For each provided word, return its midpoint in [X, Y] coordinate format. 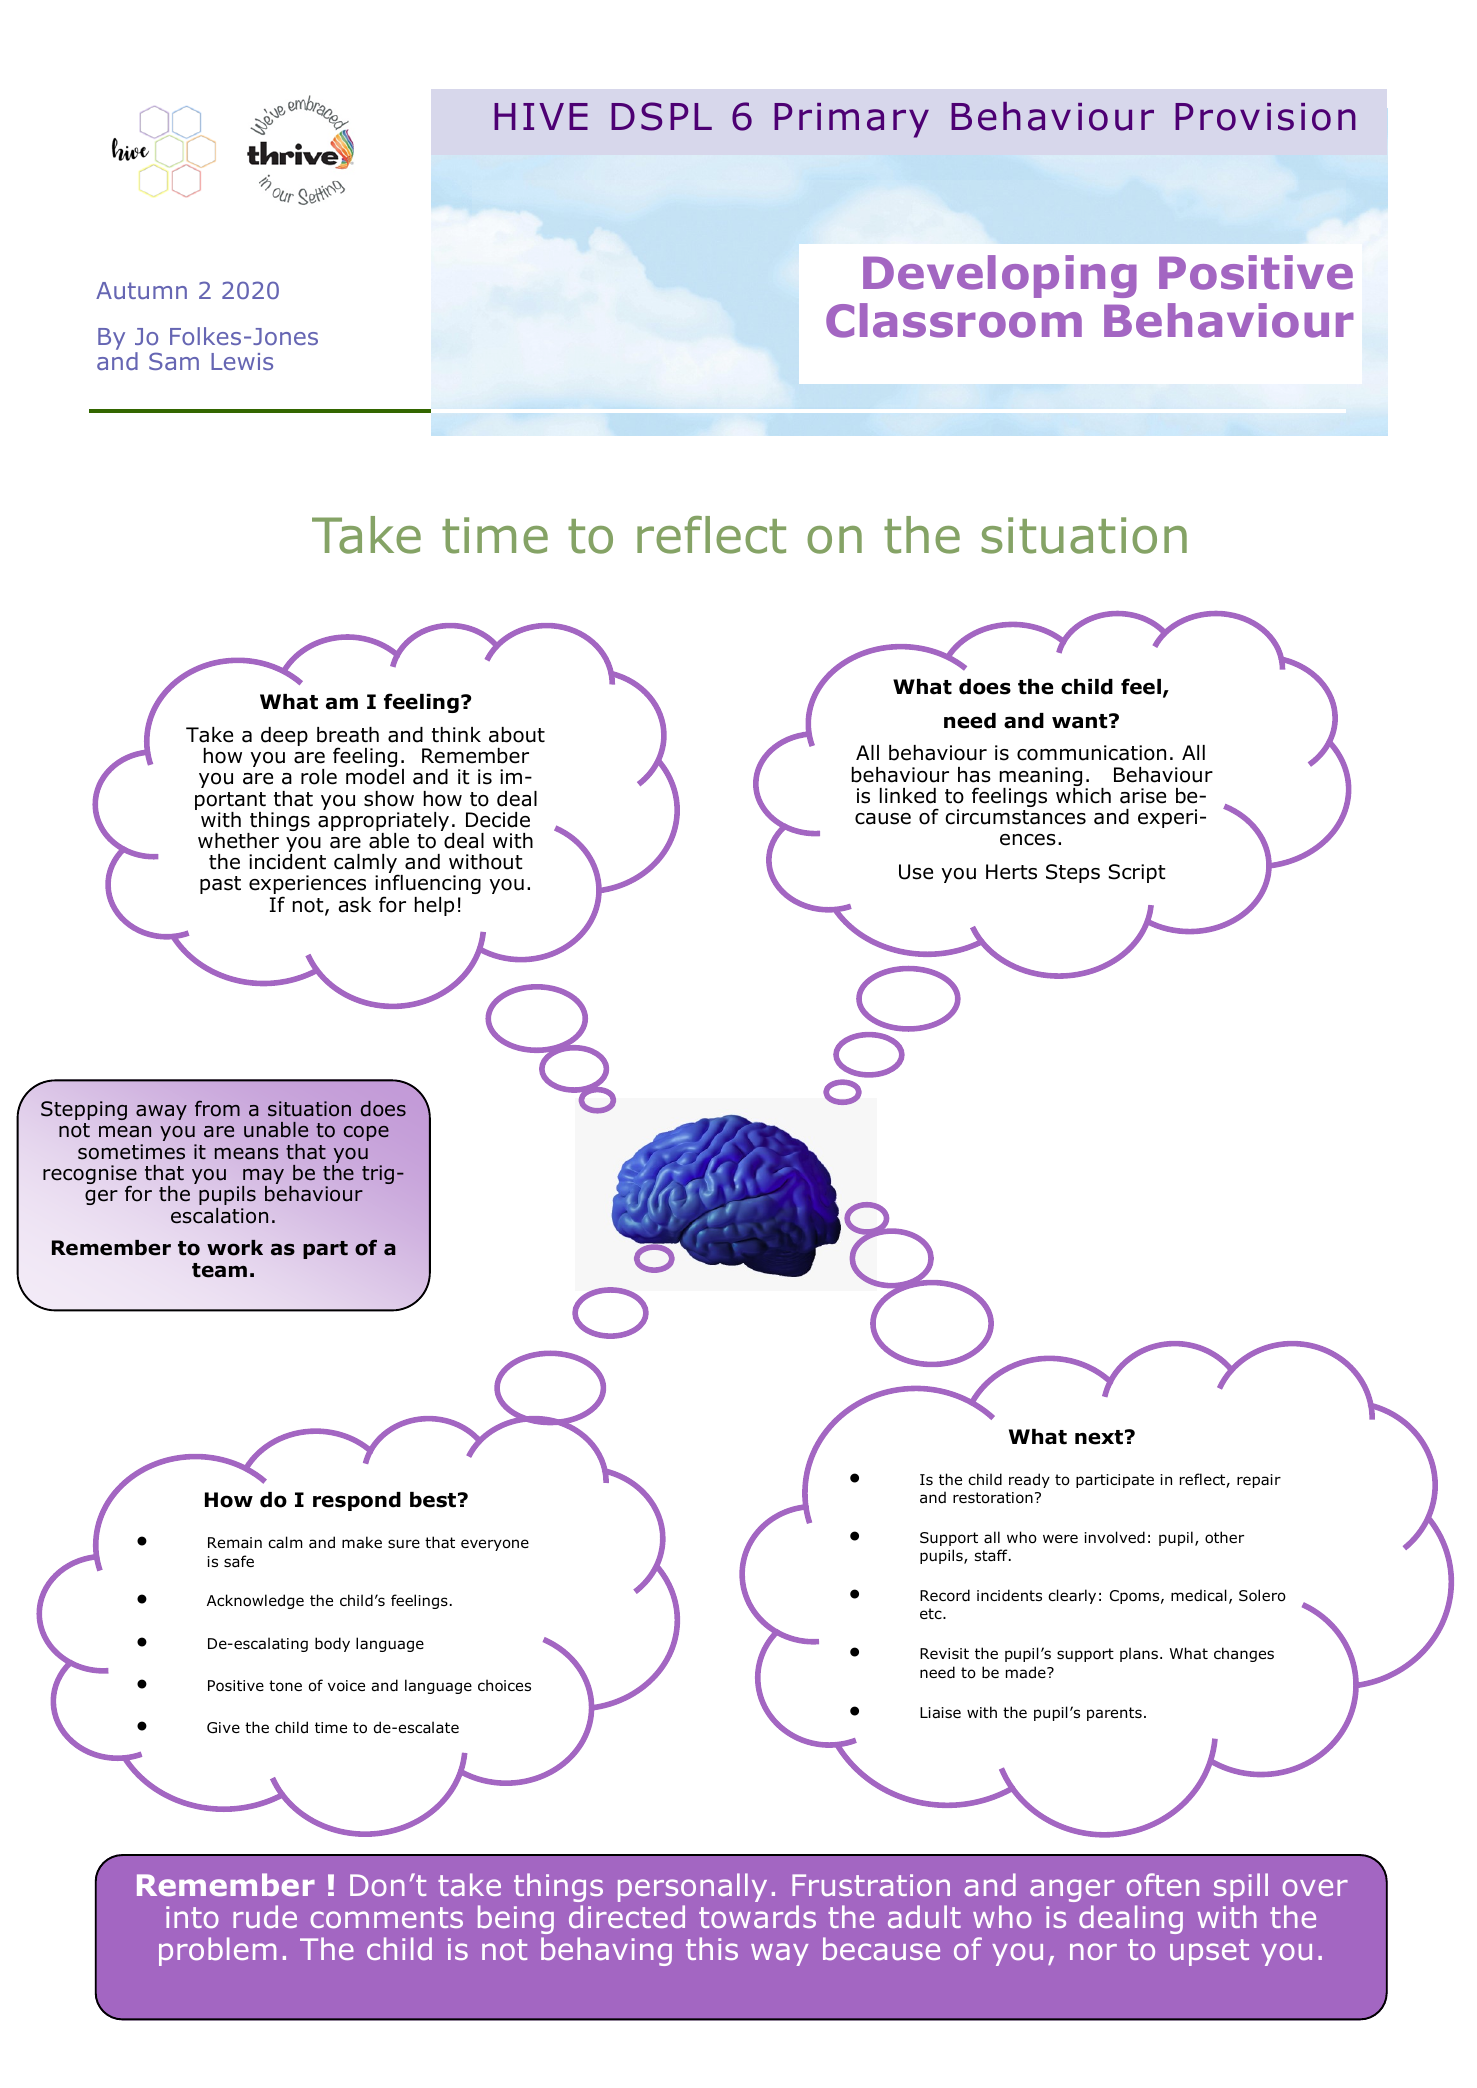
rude [265, 1916]
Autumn [141, 290]
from [217, 1109]
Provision [1265, 117]
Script [1137, 873]
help [434, 906]
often [1163, 1884]
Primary [851, 120]
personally [692, 1887]
